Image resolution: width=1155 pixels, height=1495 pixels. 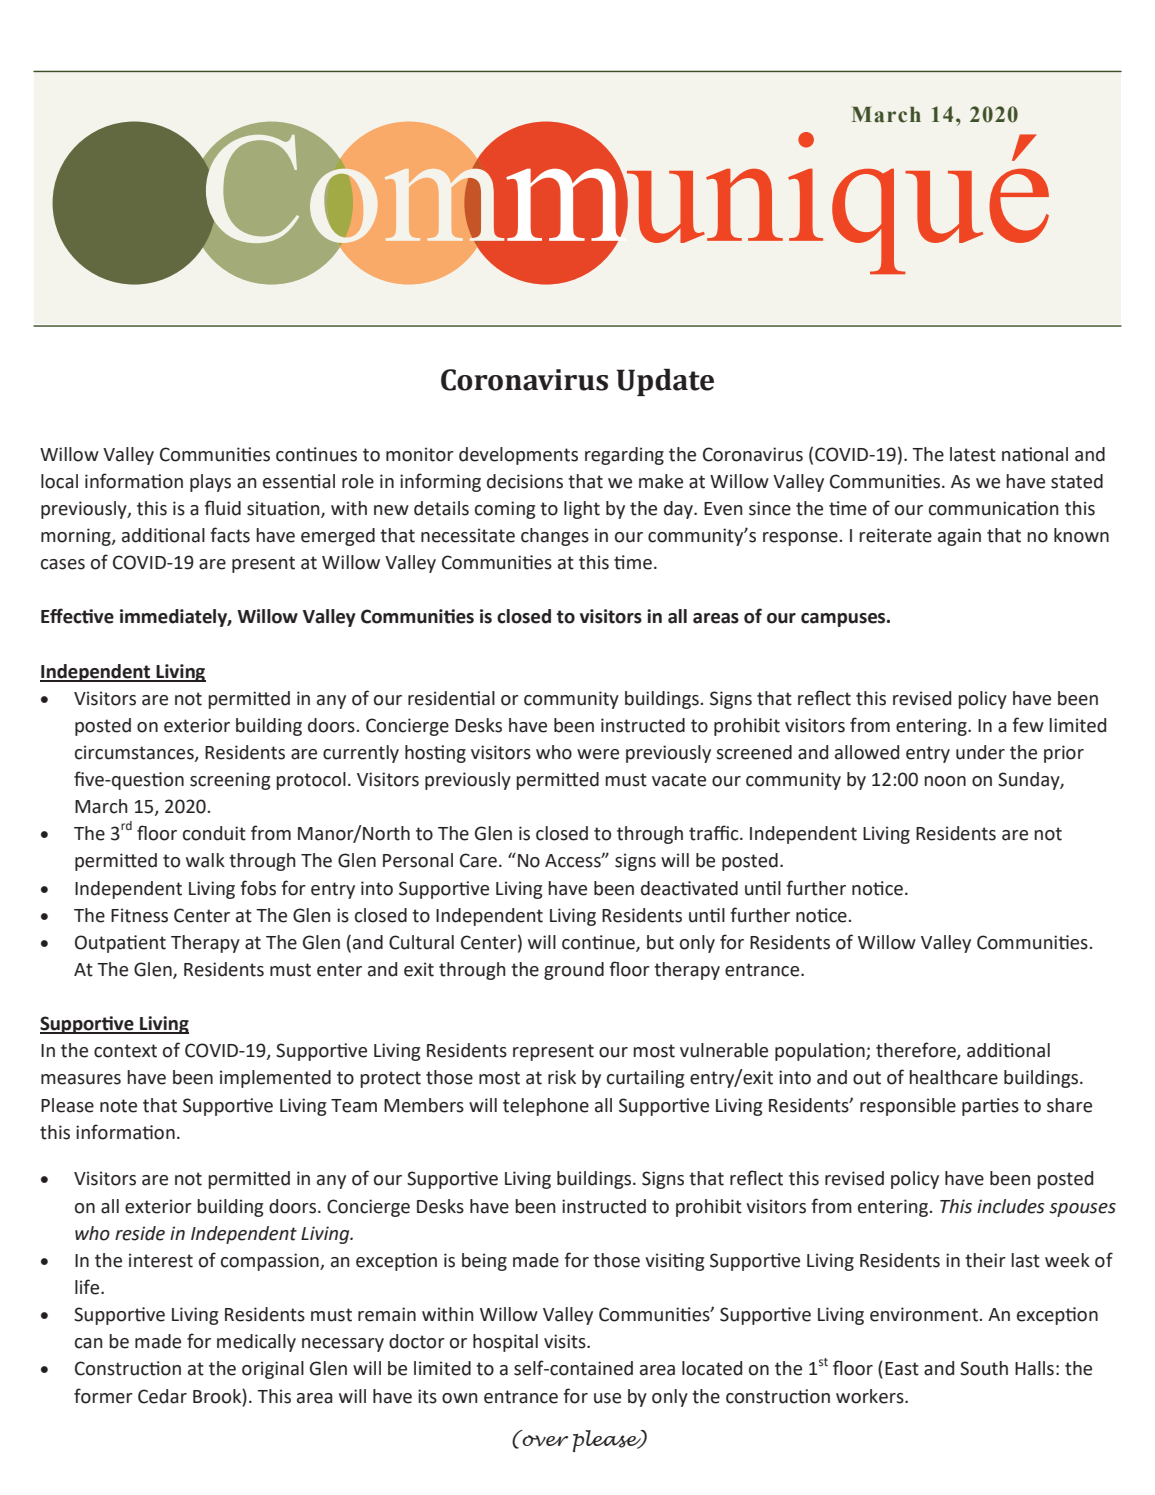 What do you see at coordinates (210, 483) in the page?
I see `plays` at bounding box center [210, 483].
